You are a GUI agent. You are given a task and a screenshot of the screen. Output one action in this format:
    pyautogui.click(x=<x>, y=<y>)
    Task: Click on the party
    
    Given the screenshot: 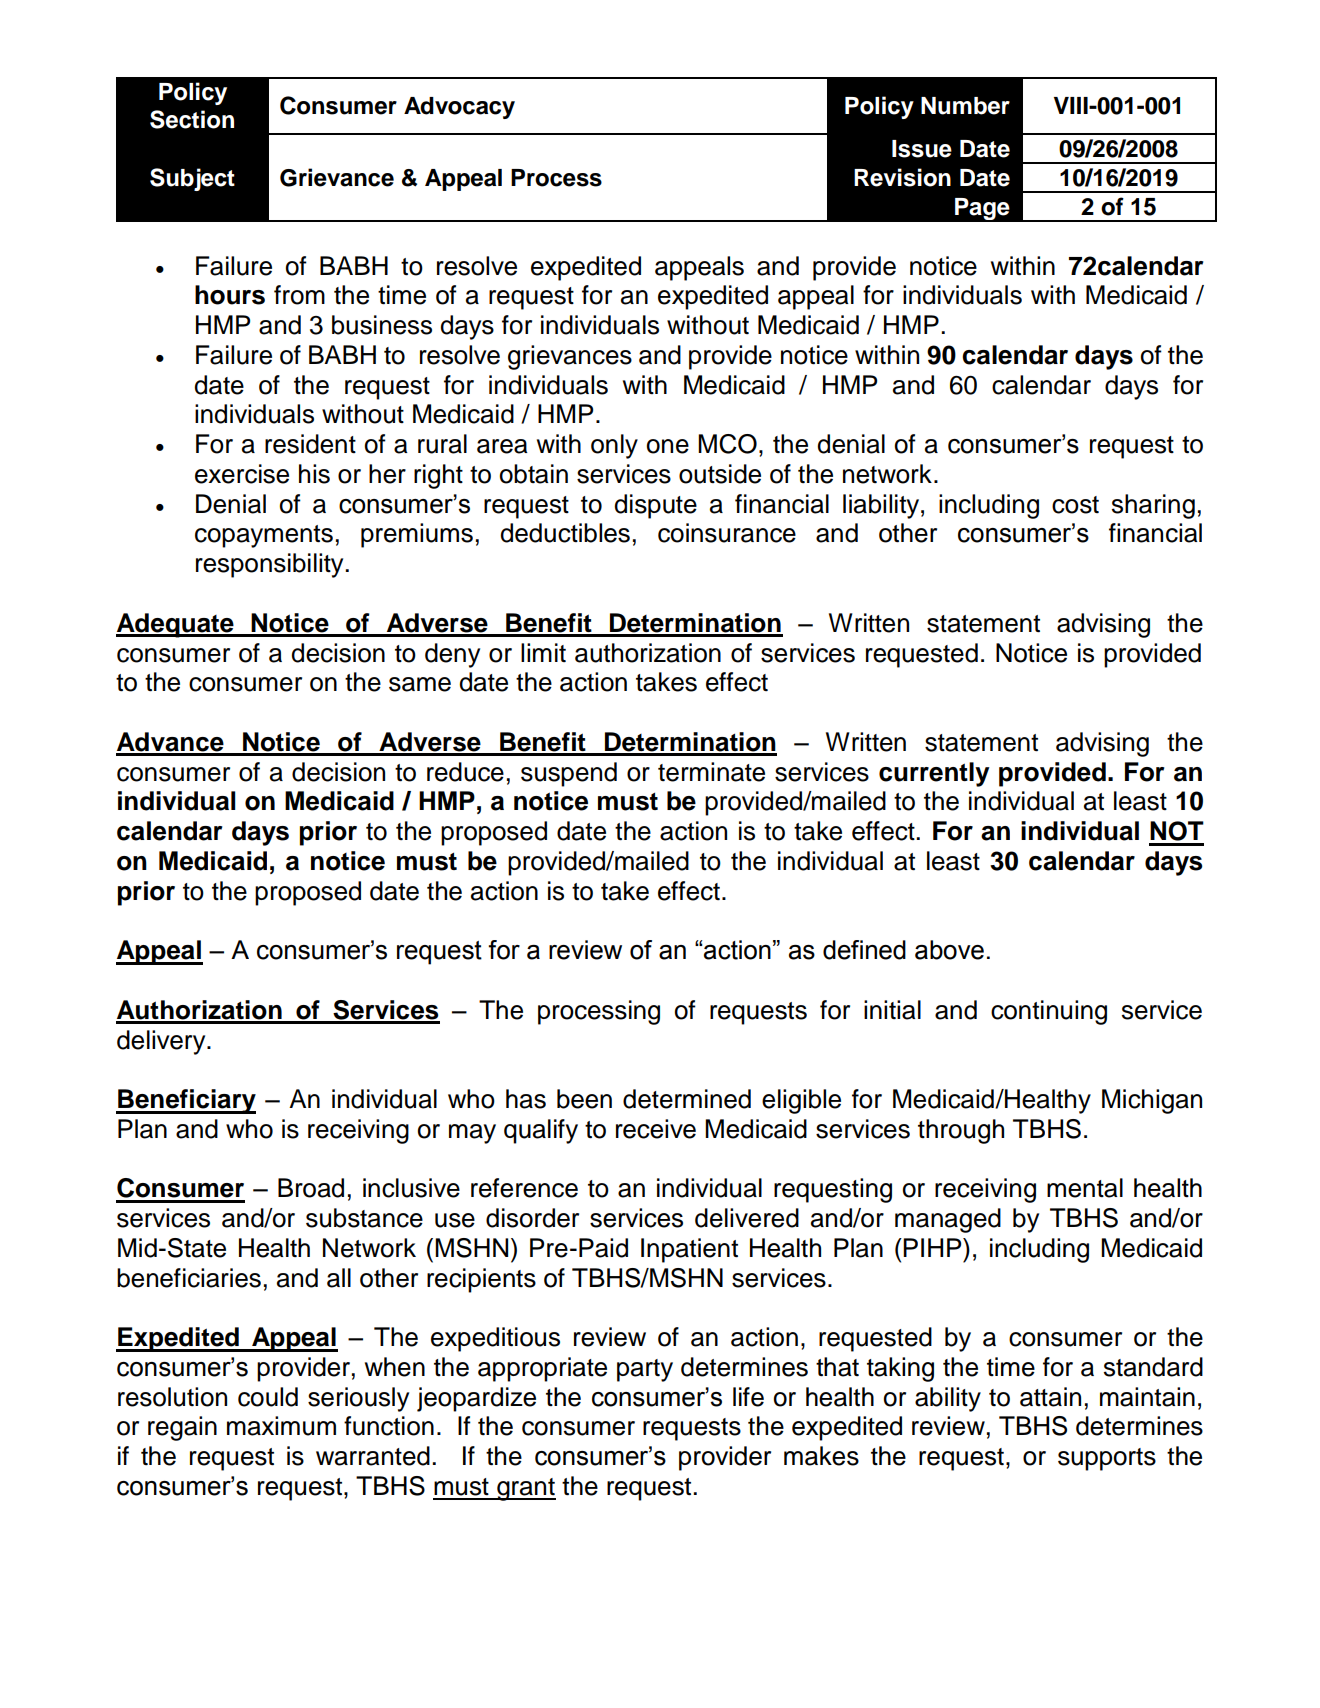 What is the action you would take?
    pyautogui.click(x=645, y=1370)
